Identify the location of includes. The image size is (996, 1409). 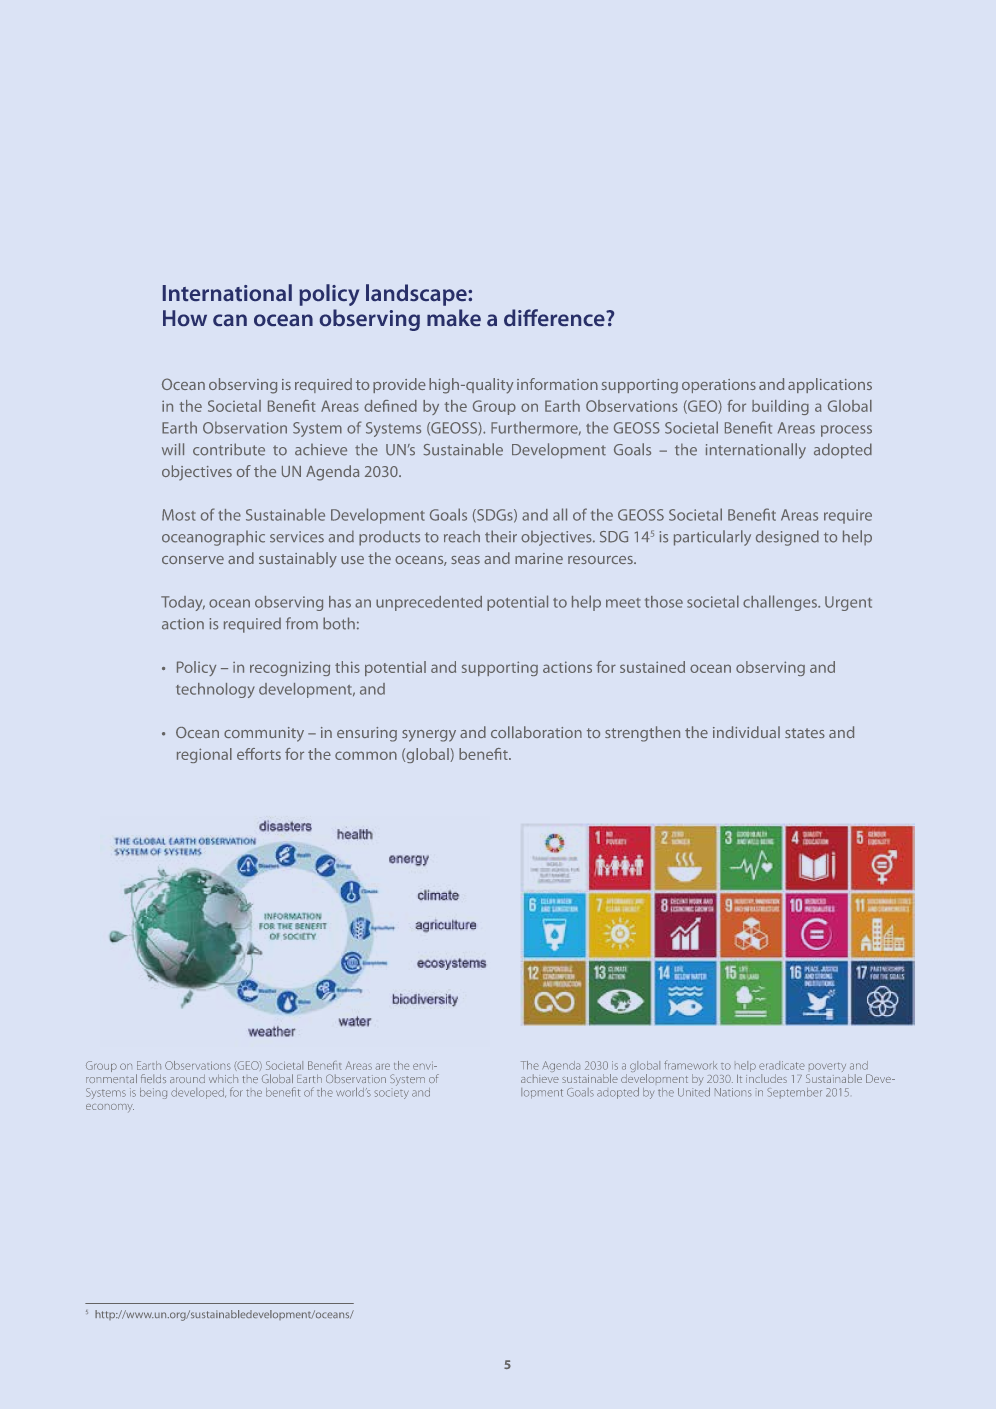
(766, 1078).
